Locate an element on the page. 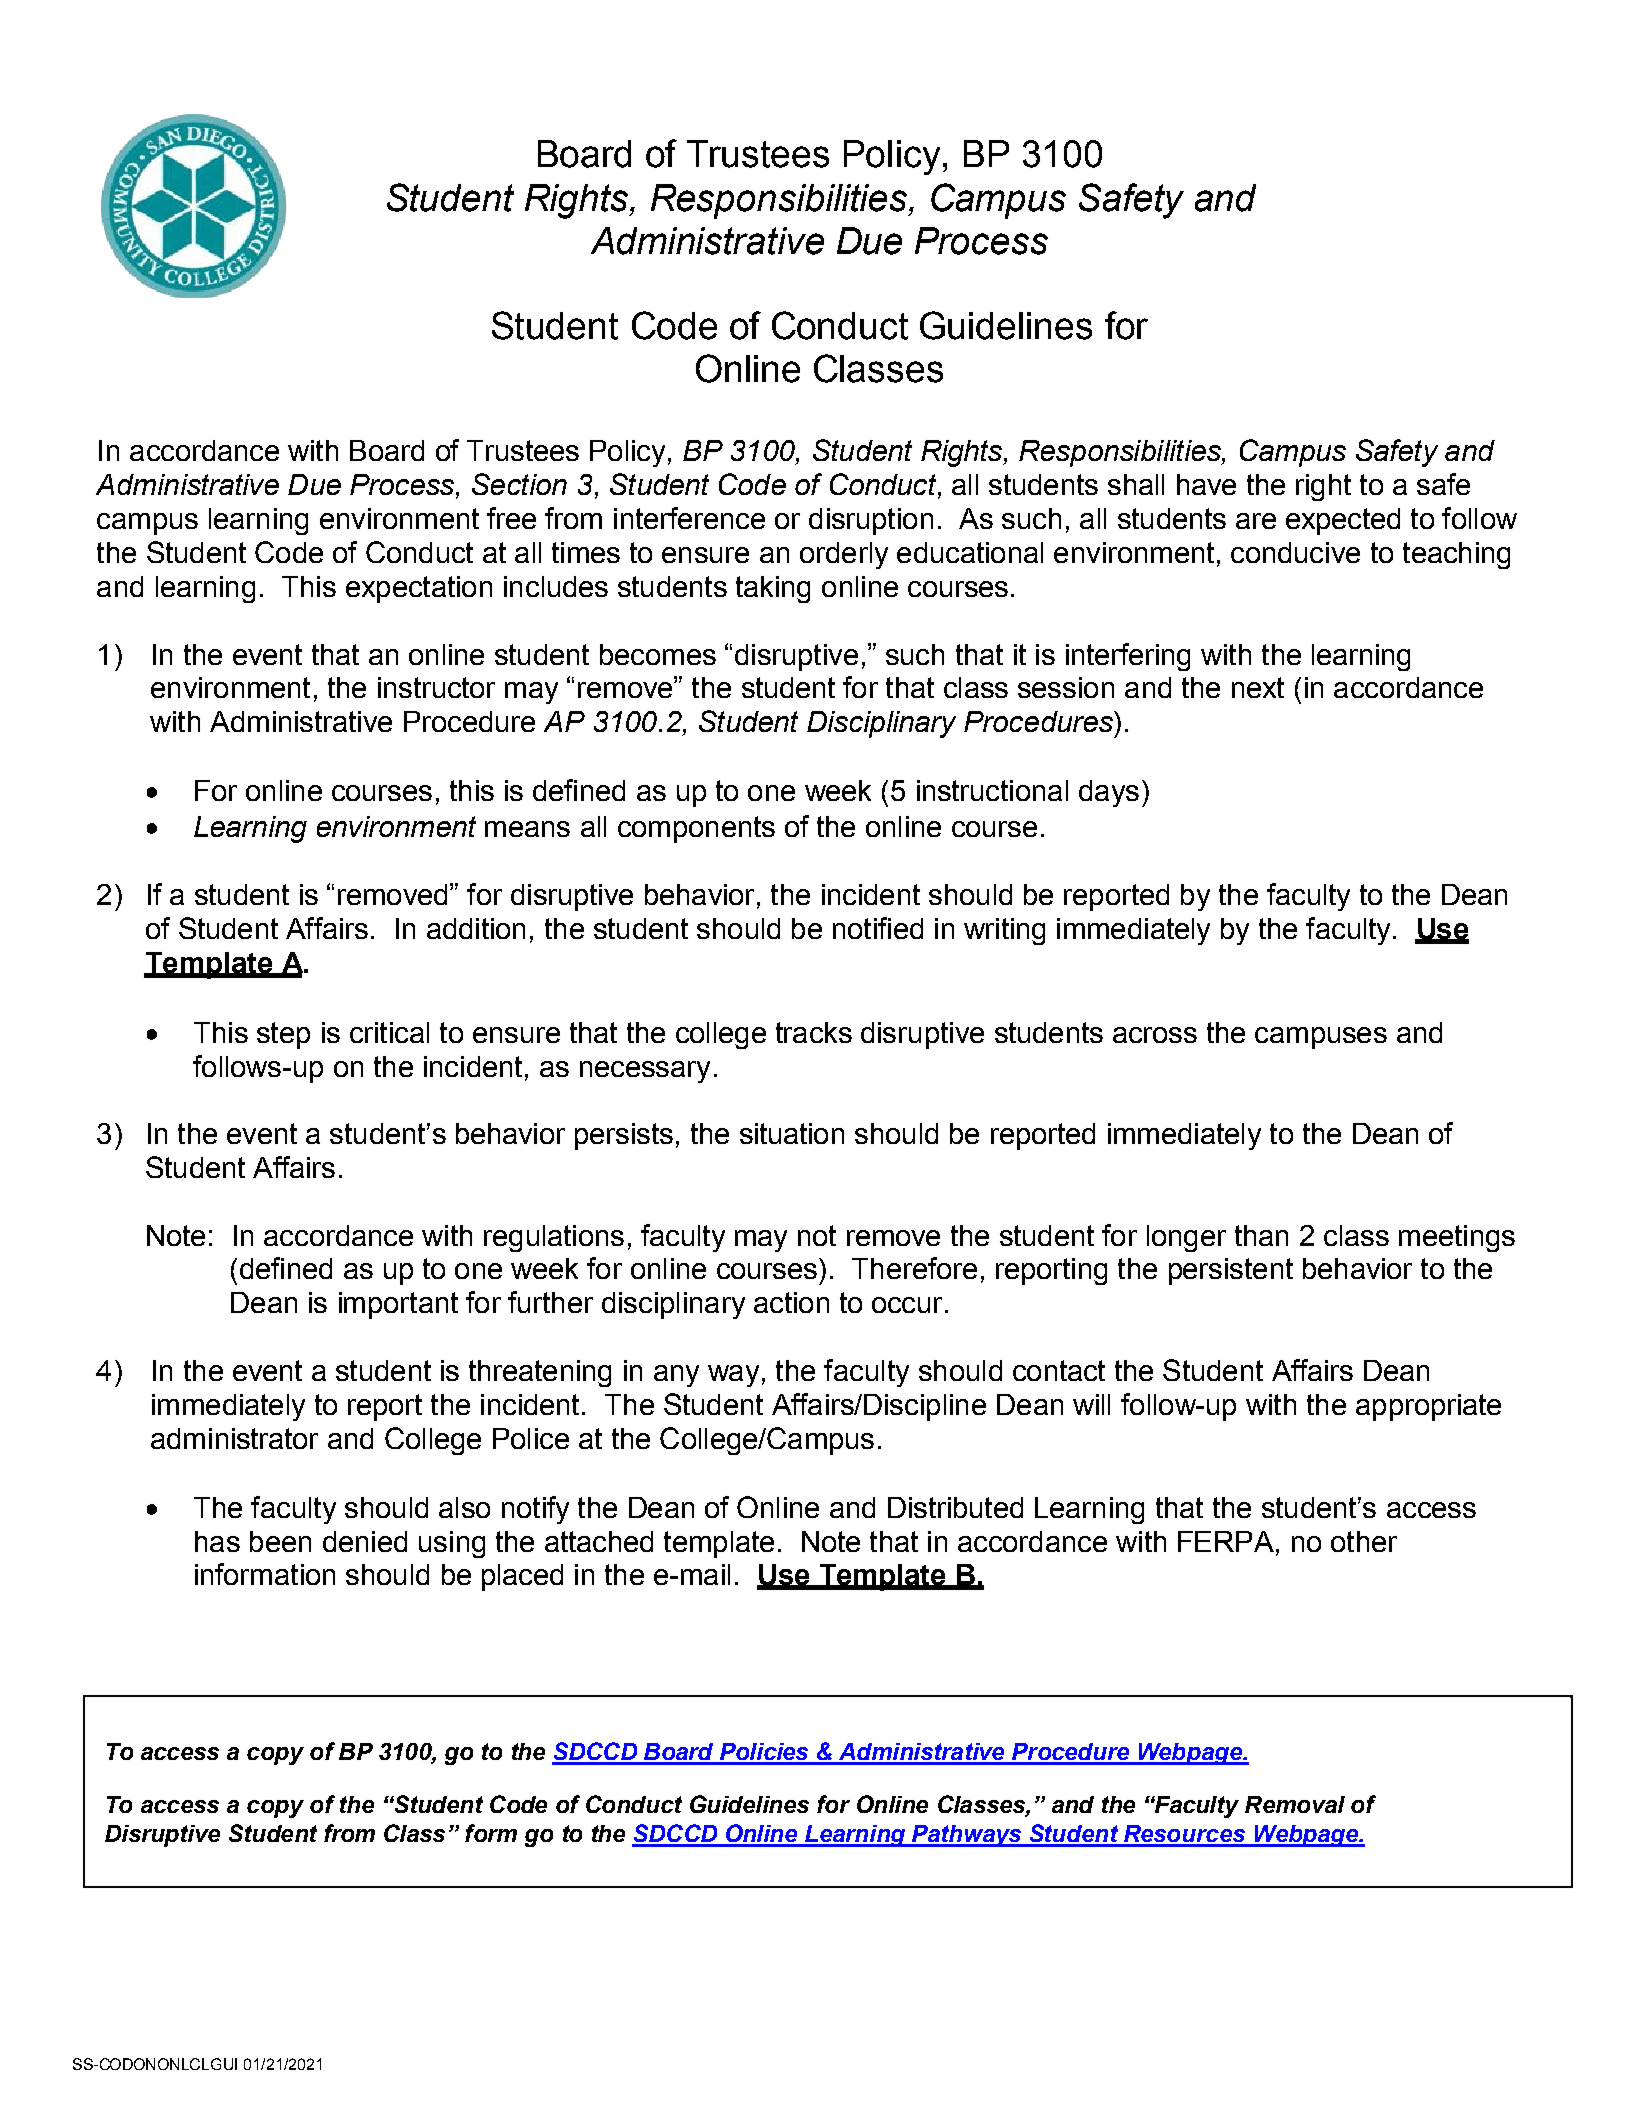 This document has height=2120, width=1638. than is located at coordinates (1261, 1235).
